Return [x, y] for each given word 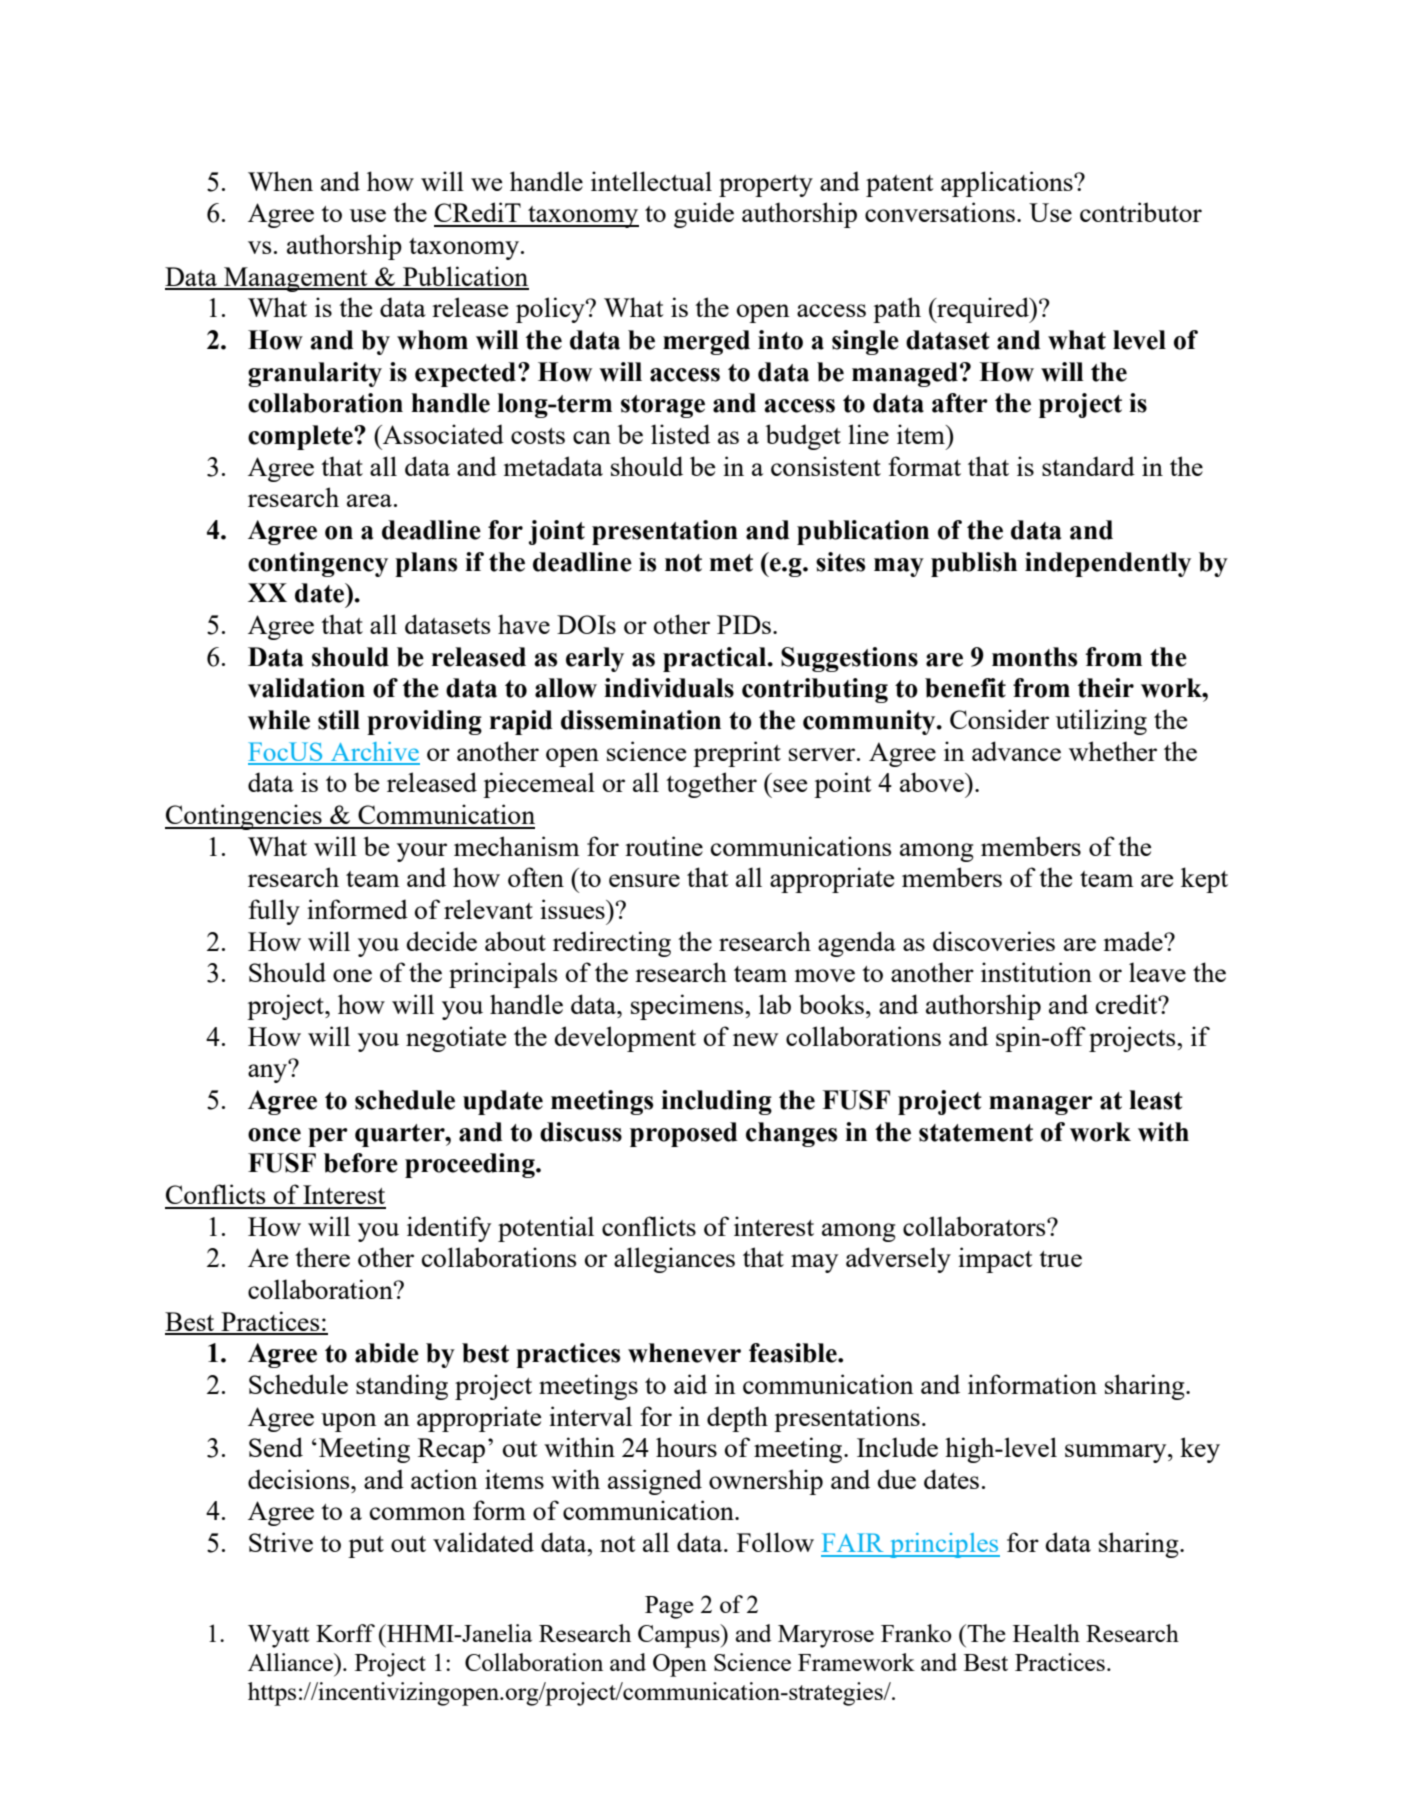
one [352, 975]
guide [704, 215]
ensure [644, 880]
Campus [680, 1636]
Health [1046, 1633]
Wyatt [278, 1636]
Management [296, 279]
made [1134, 941]
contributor [1141, 212]
